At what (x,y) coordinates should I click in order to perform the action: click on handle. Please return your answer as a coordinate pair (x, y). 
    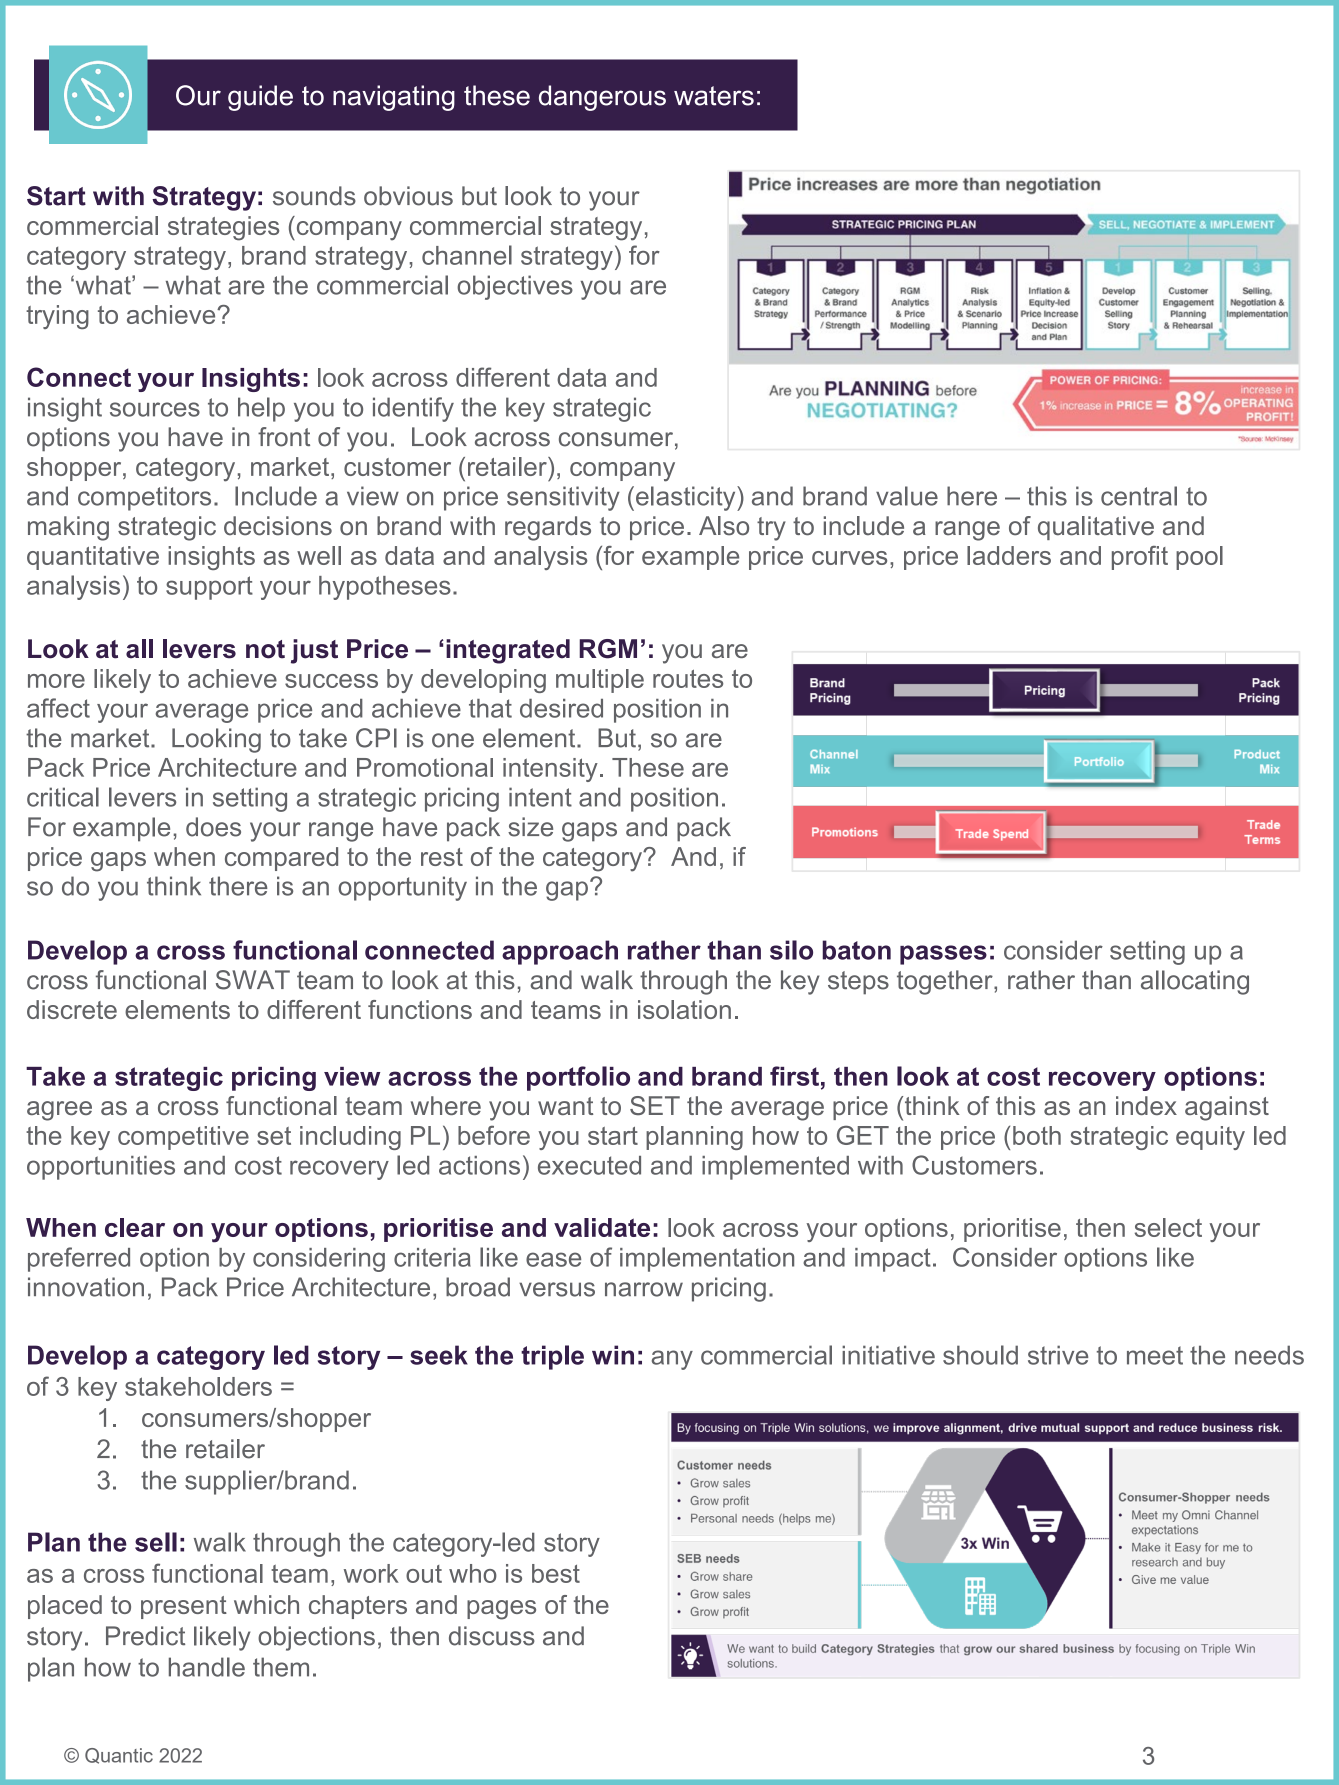
    Looking at the image, I should click on (207, 1667).
